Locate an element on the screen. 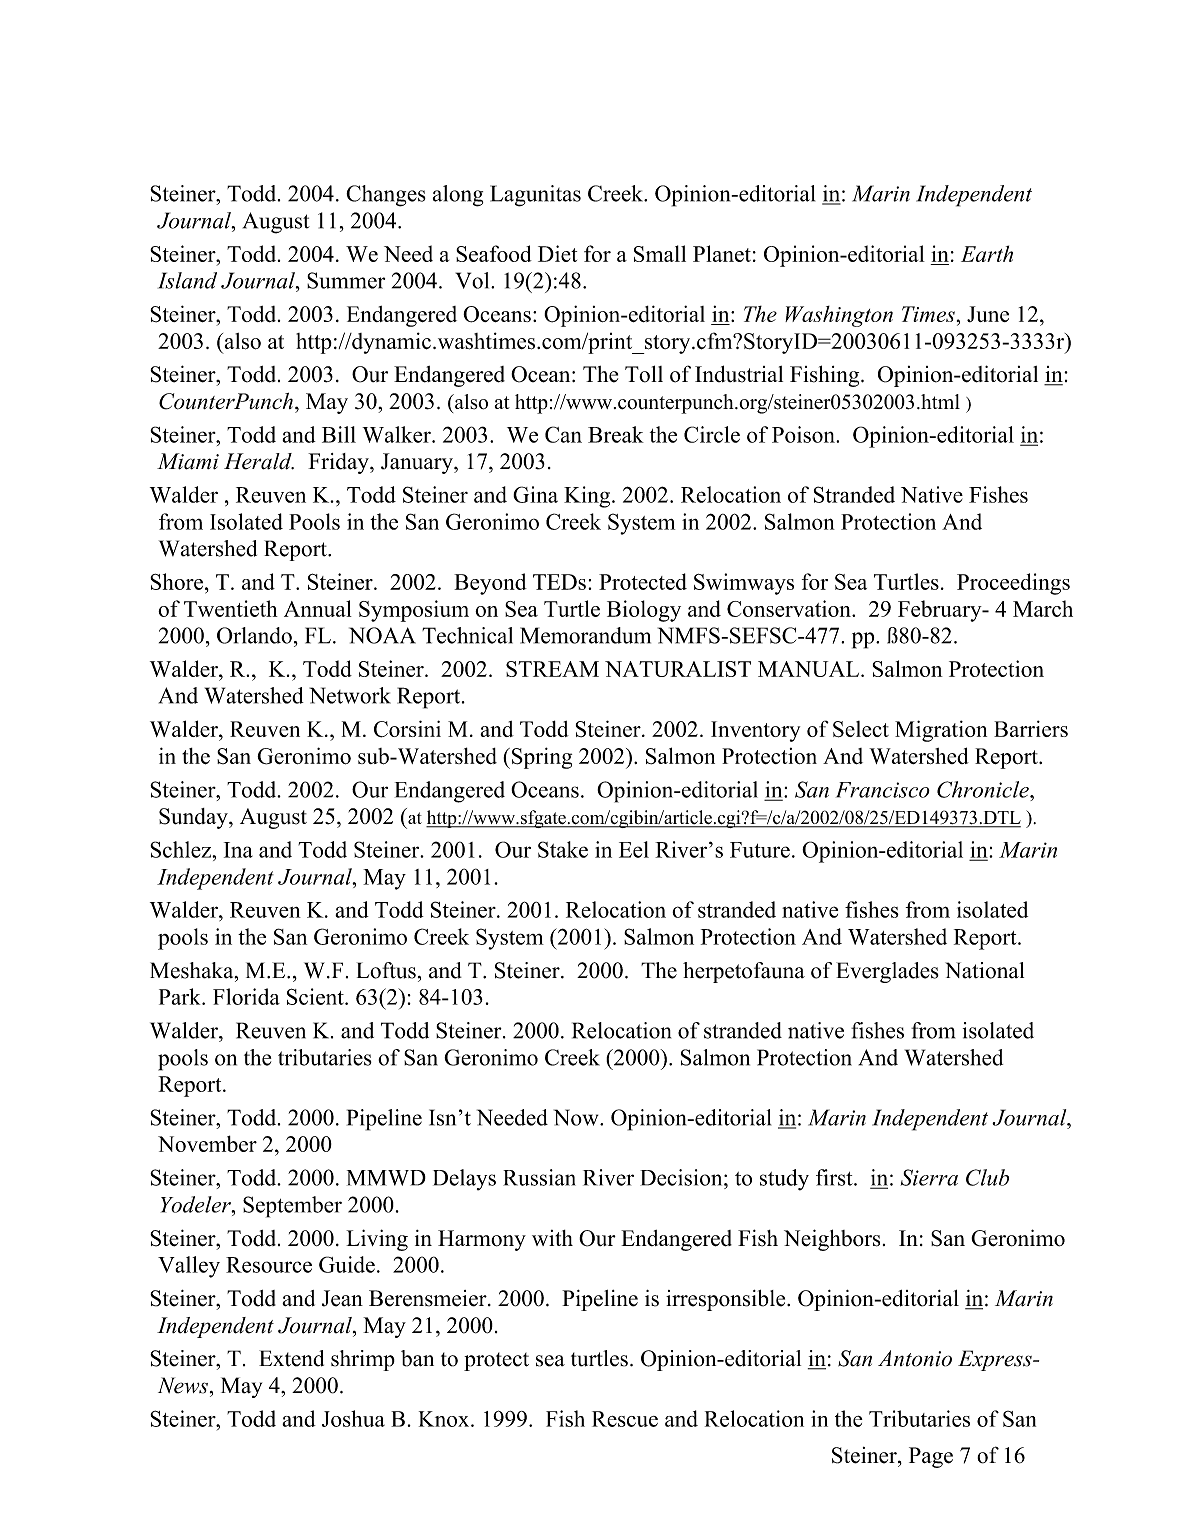  Chronicle is located at coordinates (984, 789).
